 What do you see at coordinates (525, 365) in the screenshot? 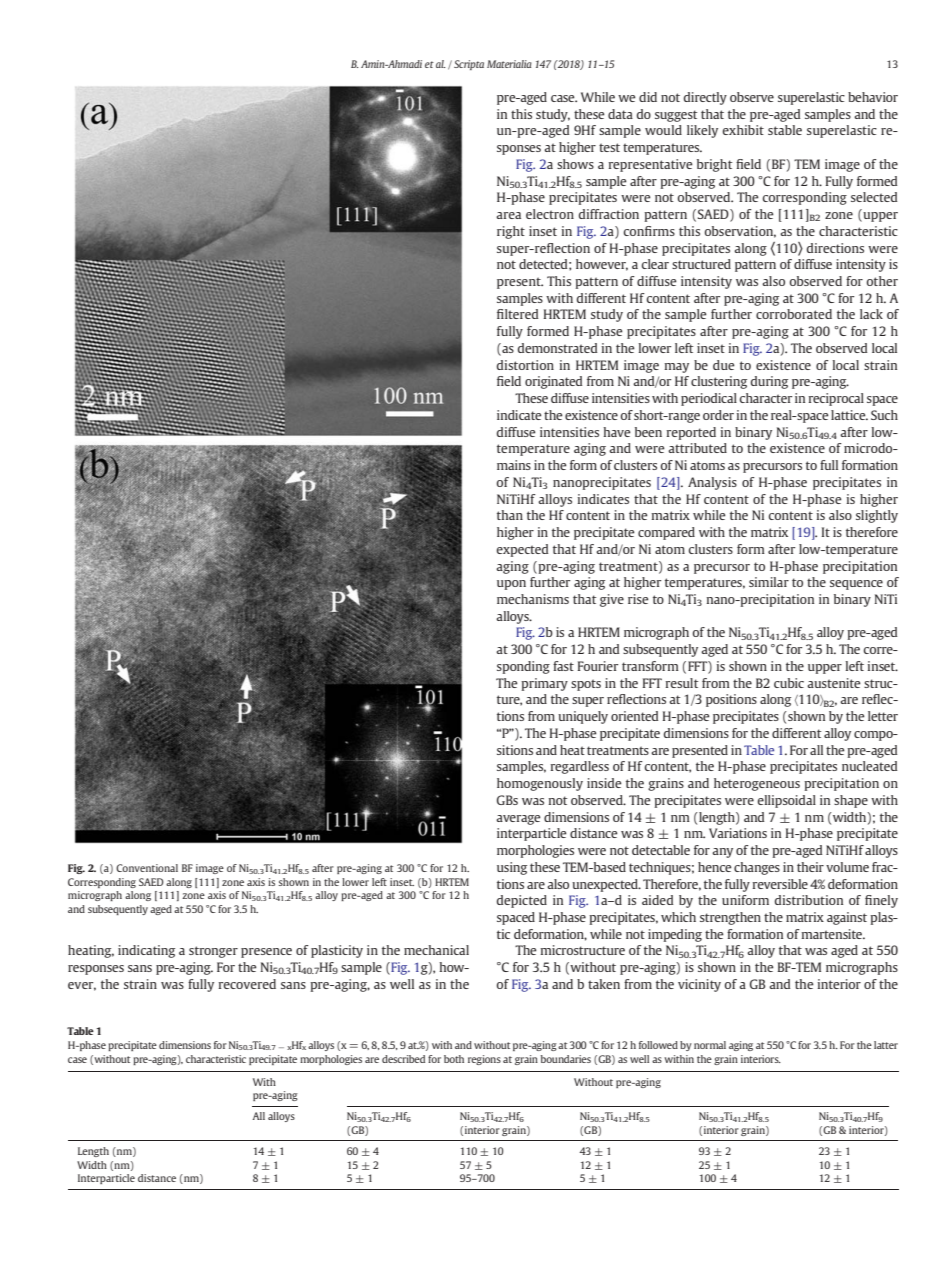
I see `distortion` at bounding box center [525, 365].
